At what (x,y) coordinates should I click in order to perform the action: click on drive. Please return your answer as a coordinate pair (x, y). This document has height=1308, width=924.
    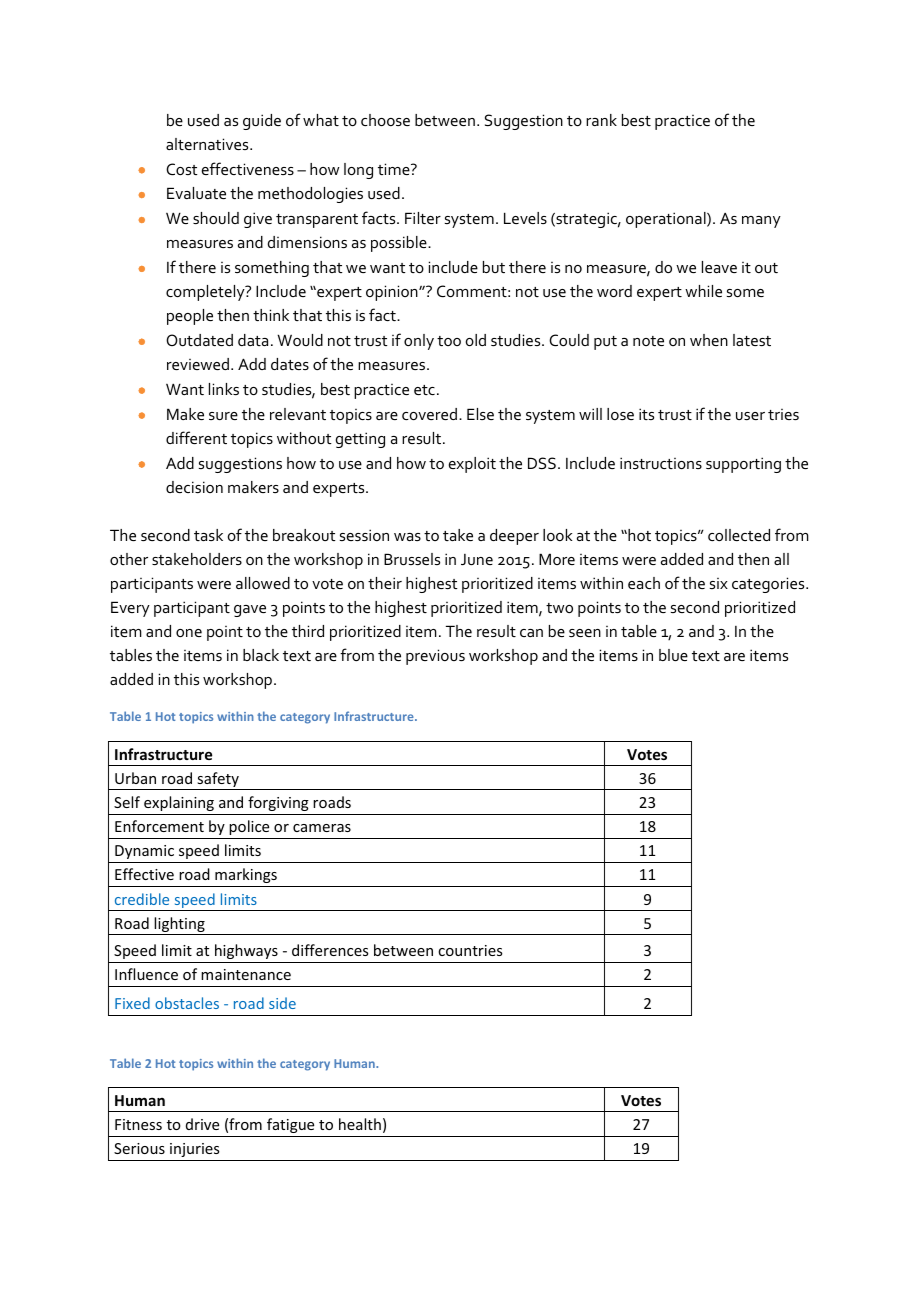
    Looking at the image, I should click on (202, 1124).
